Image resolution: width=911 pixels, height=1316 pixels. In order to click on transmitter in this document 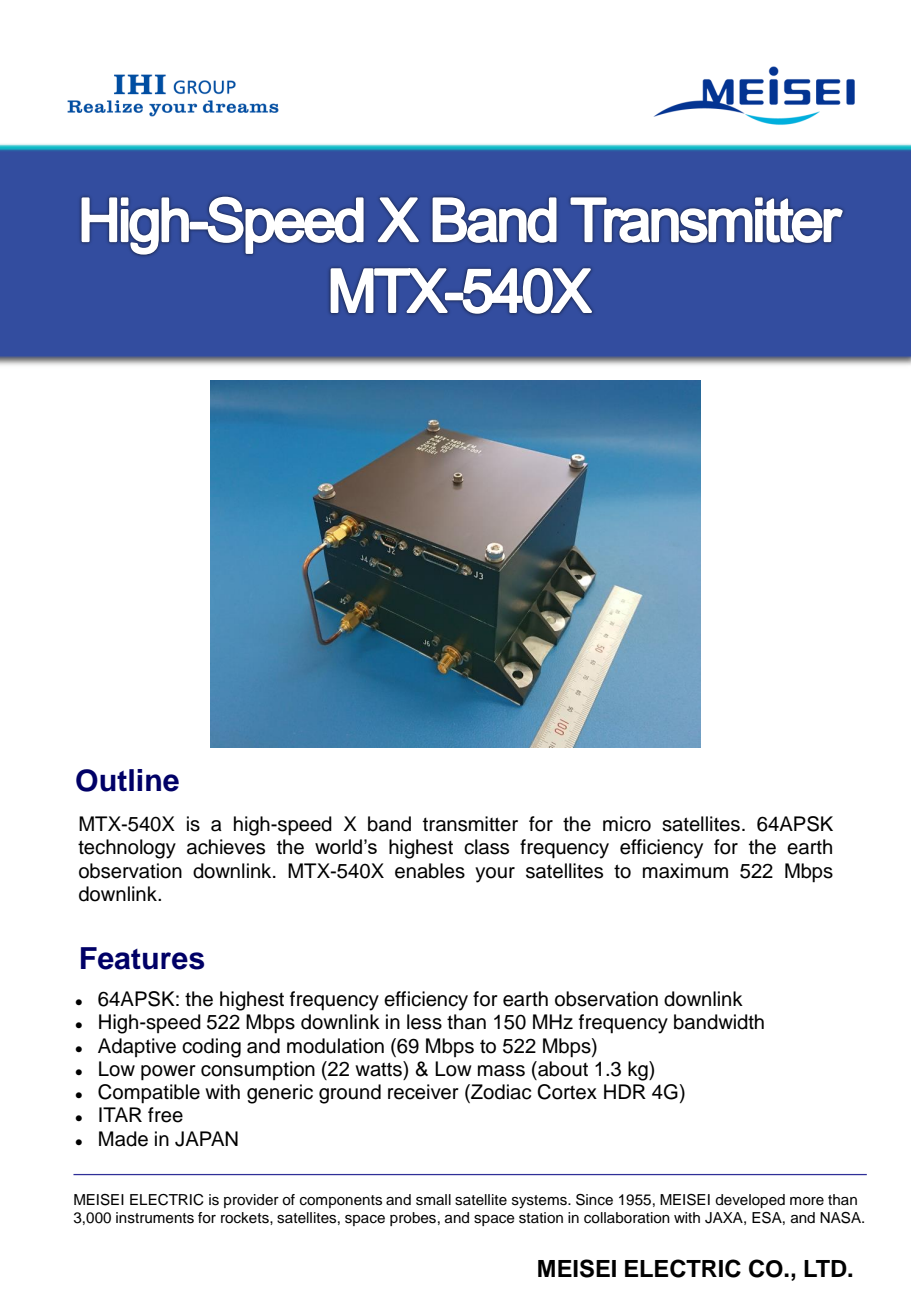, I will do `click(470, 824)`.
